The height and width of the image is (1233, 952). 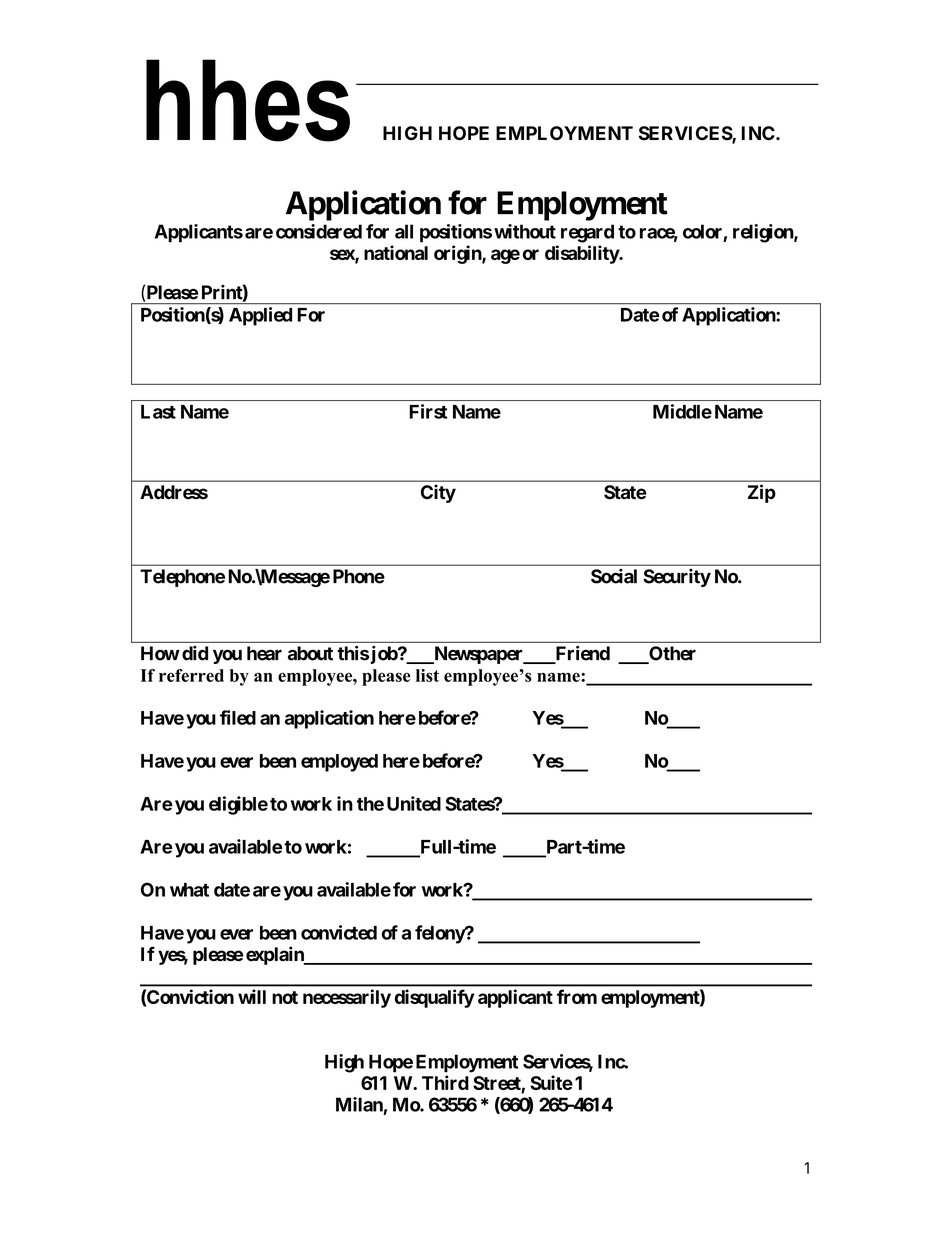 I want to click on Applied, so click(x=260, y=316).
